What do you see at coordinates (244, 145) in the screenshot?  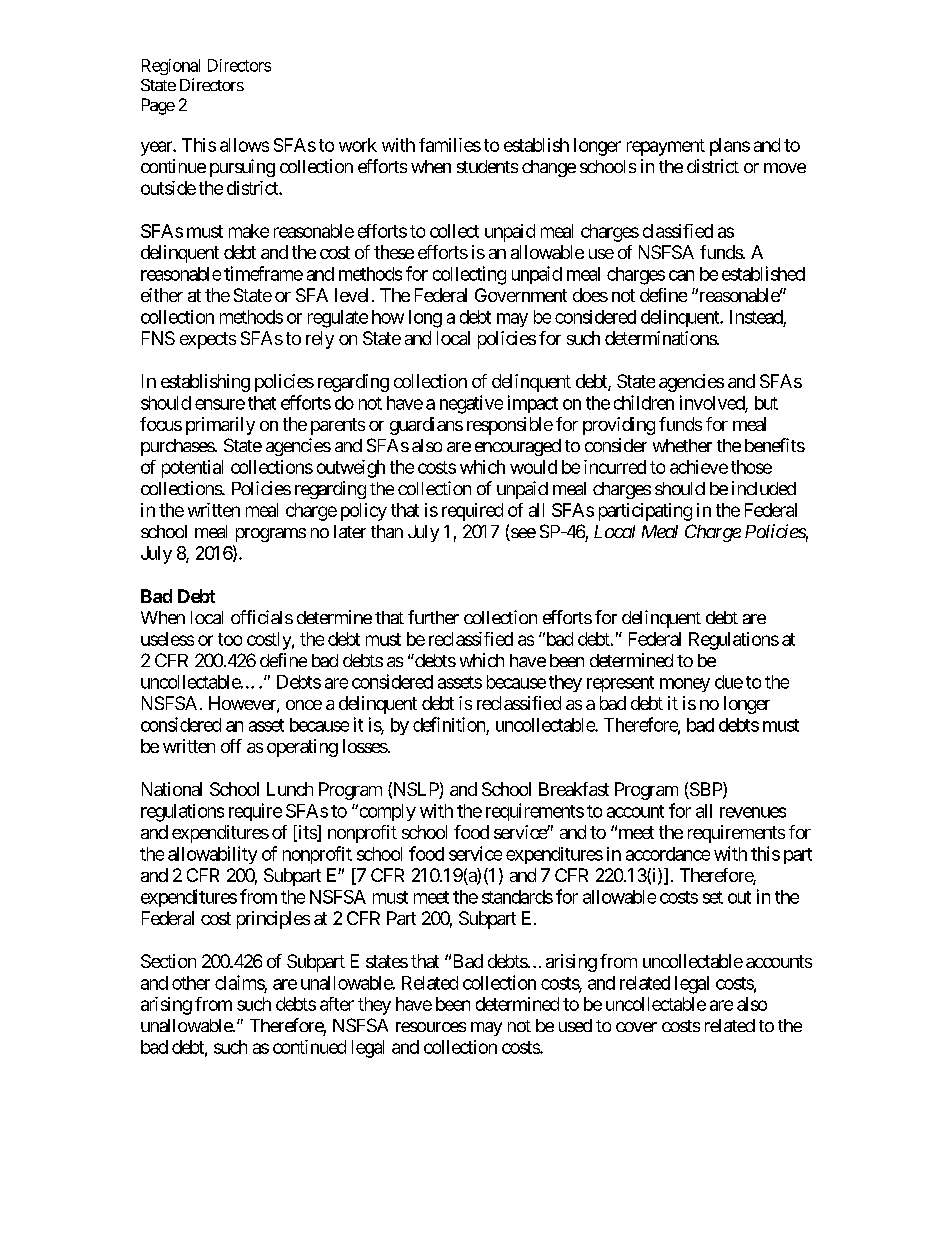 I see `allows` at bounding box center [244, 145].
